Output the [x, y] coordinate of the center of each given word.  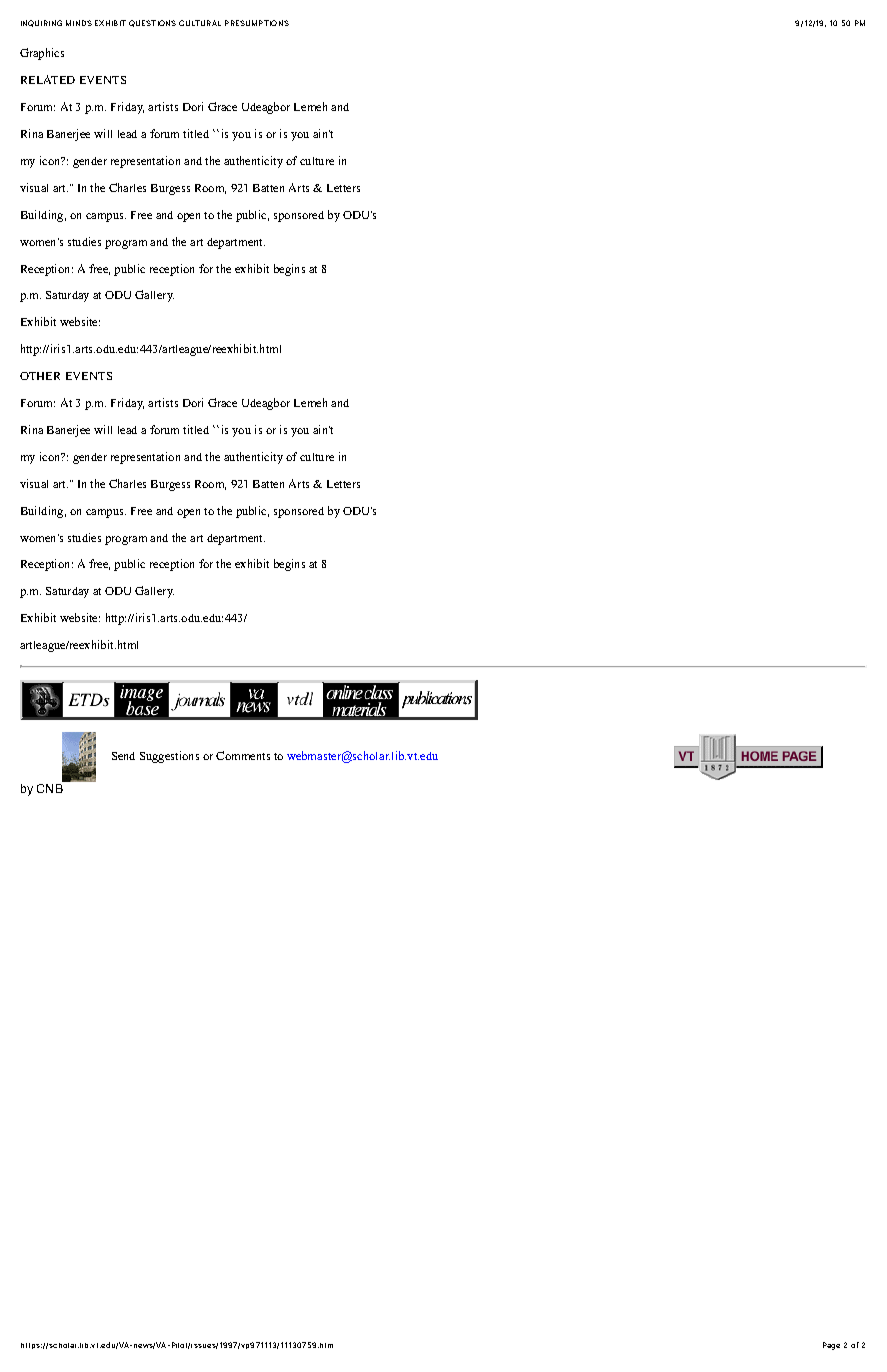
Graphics [42, 54]
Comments [243, 755]
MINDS [79, 23]
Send [123, 756]
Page [831, 1346]
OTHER [40, 376]
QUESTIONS [152, 23]
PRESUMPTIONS [257, 23]
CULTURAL [200, 23]
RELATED [48, 79]
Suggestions [169, 757]
